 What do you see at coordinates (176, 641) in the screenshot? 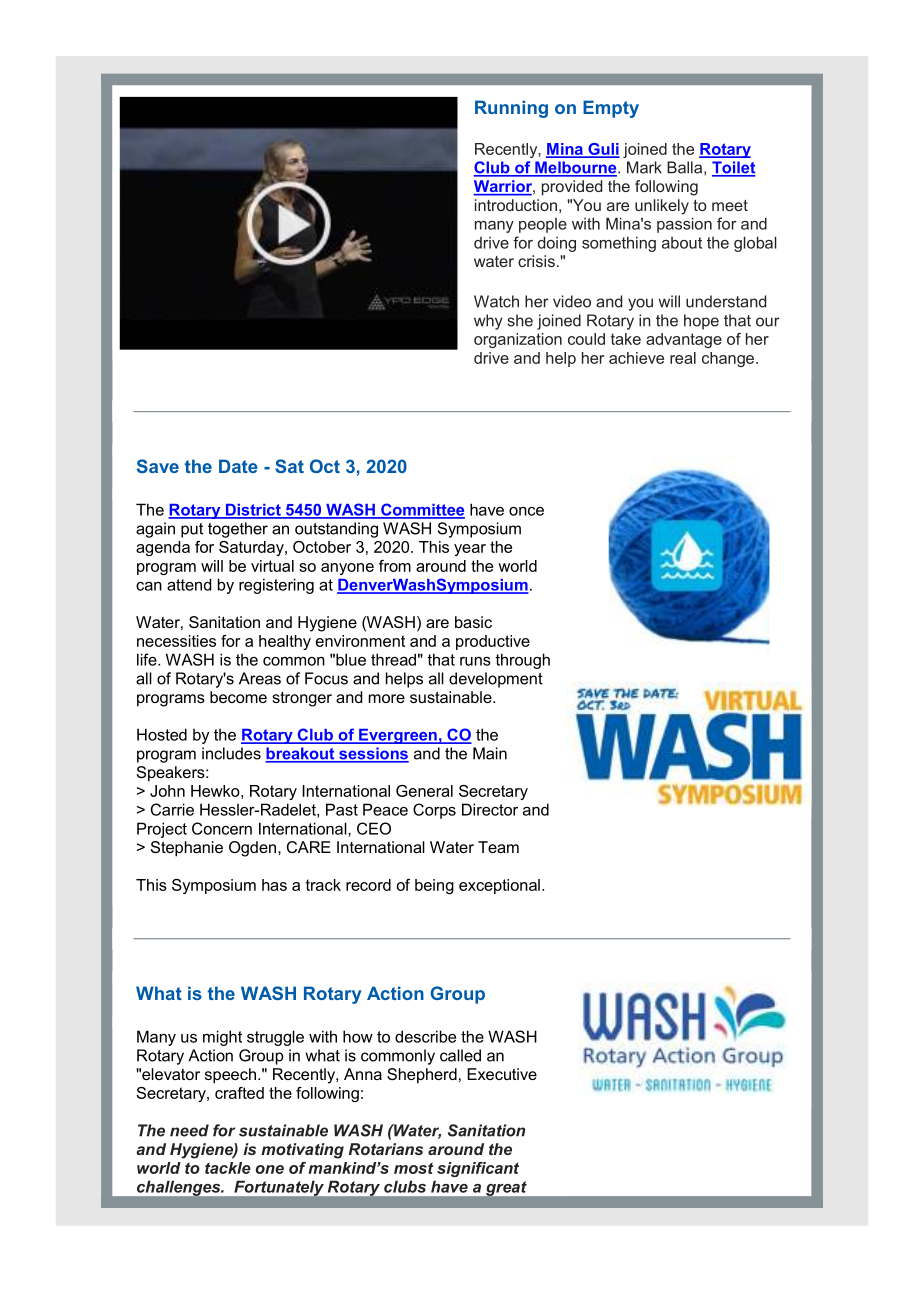
I see `necessities` at bounding box center [176, 641].
